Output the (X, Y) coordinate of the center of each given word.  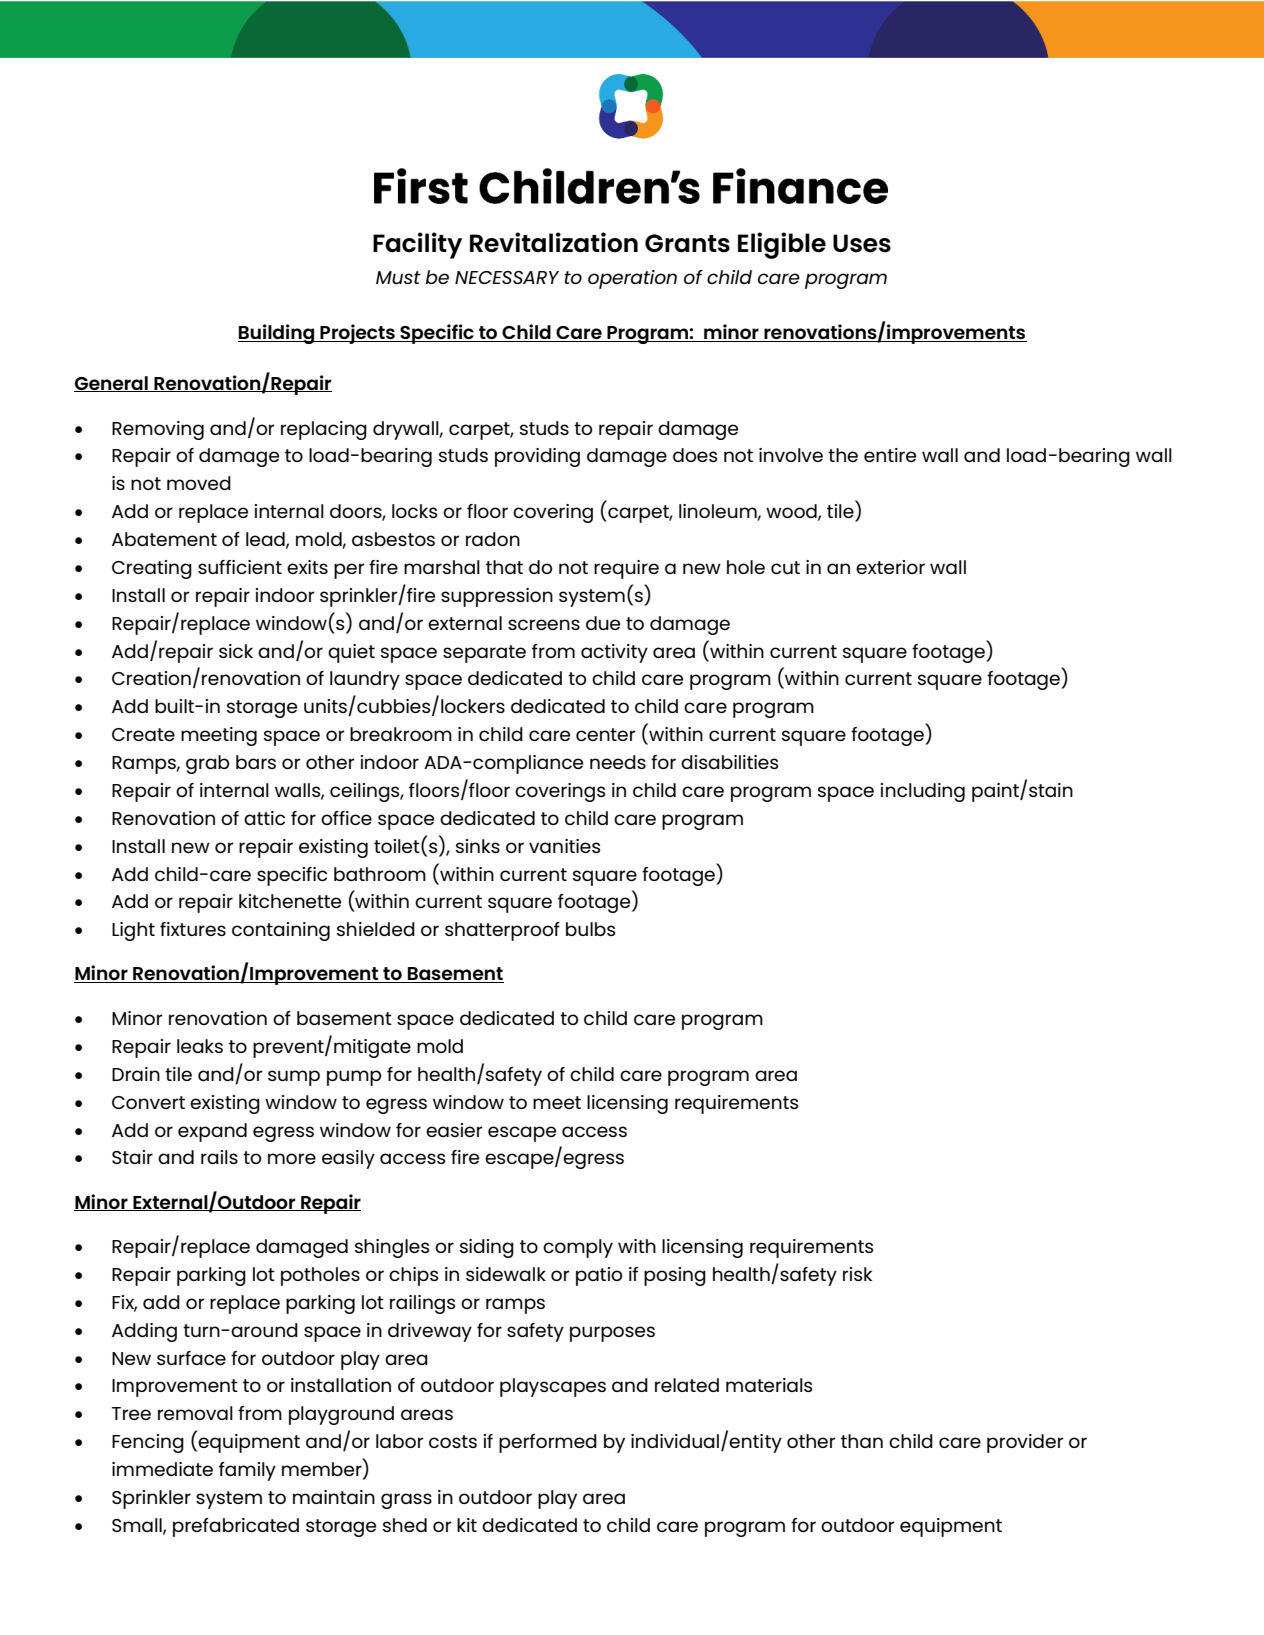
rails (219, 1157)
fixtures (193, 929)
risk (857, 1274)
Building (277, 334)
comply (578, 1248)
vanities (564, 846)
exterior (890, 567)
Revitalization (554, 242)
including (923, 792)
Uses (862, 243)
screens (544, 624)
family (247, 1471)
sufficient (240, 567)
